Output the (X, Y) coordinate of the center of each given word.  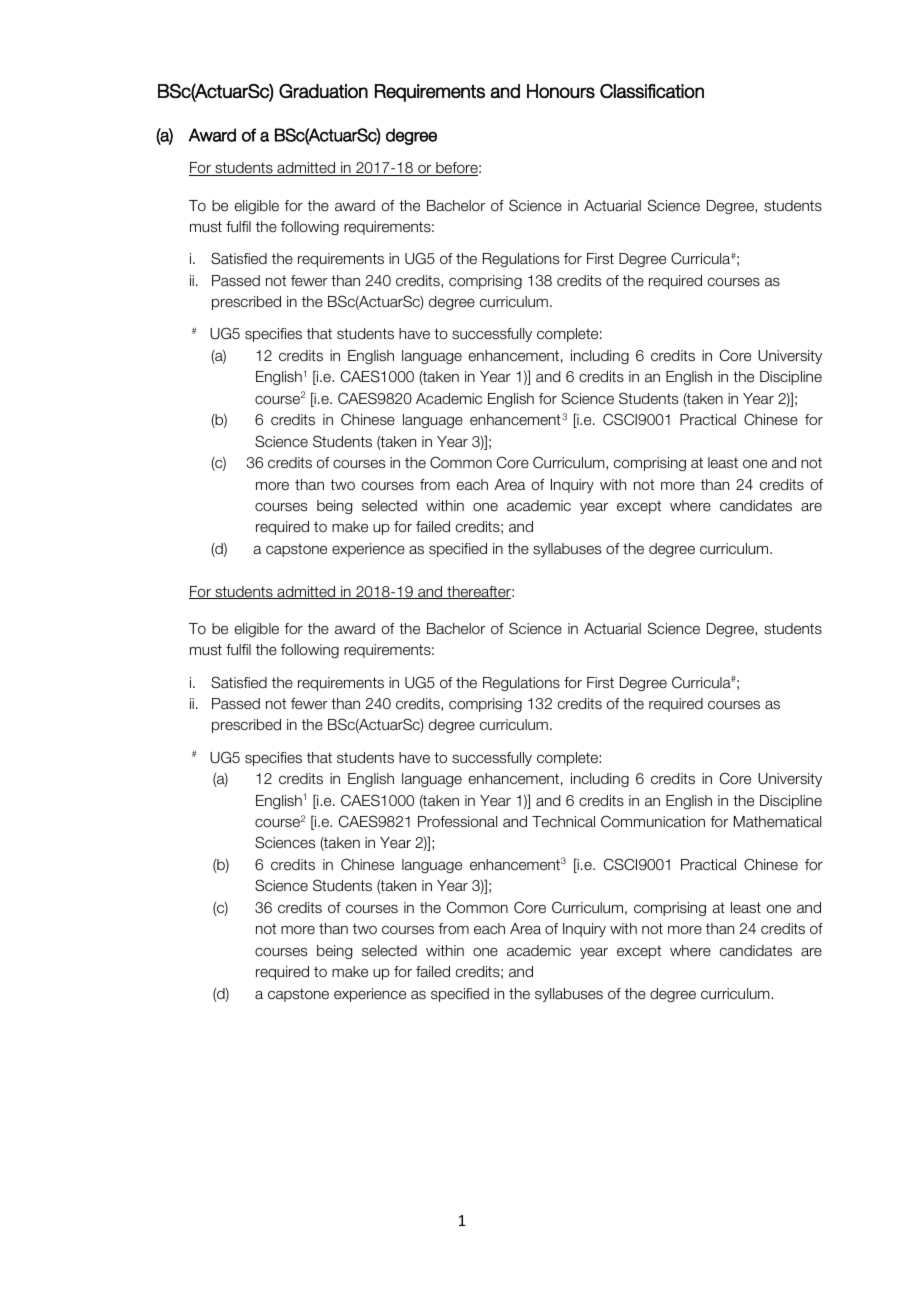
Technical (563, 821)
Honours (561, 91)
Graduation (323, 91)
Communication (653, 821)
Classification (652, 91)
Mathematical (777, 822)
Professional (457, 822)
